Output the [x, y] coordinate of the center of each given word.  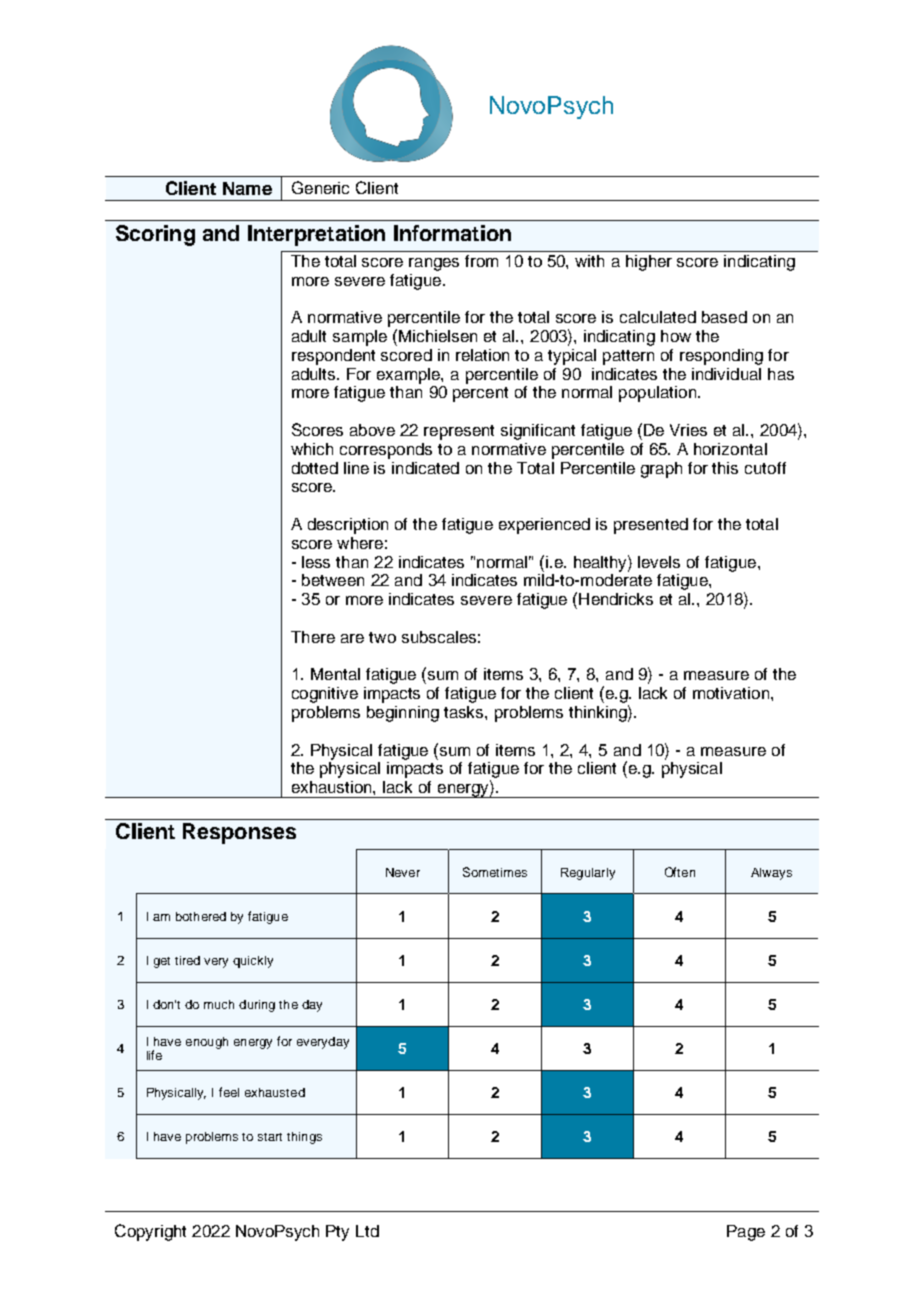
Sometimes [495, 872]
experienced [544, 526]
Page [746, 1233]
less [316, 562]
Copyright [150, 1232]
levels [659, 562]
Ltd [367, 1231]
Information [452, 233]
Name [247, 188]
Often [680, 872]
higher [649, 263]
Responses [239, 833]
